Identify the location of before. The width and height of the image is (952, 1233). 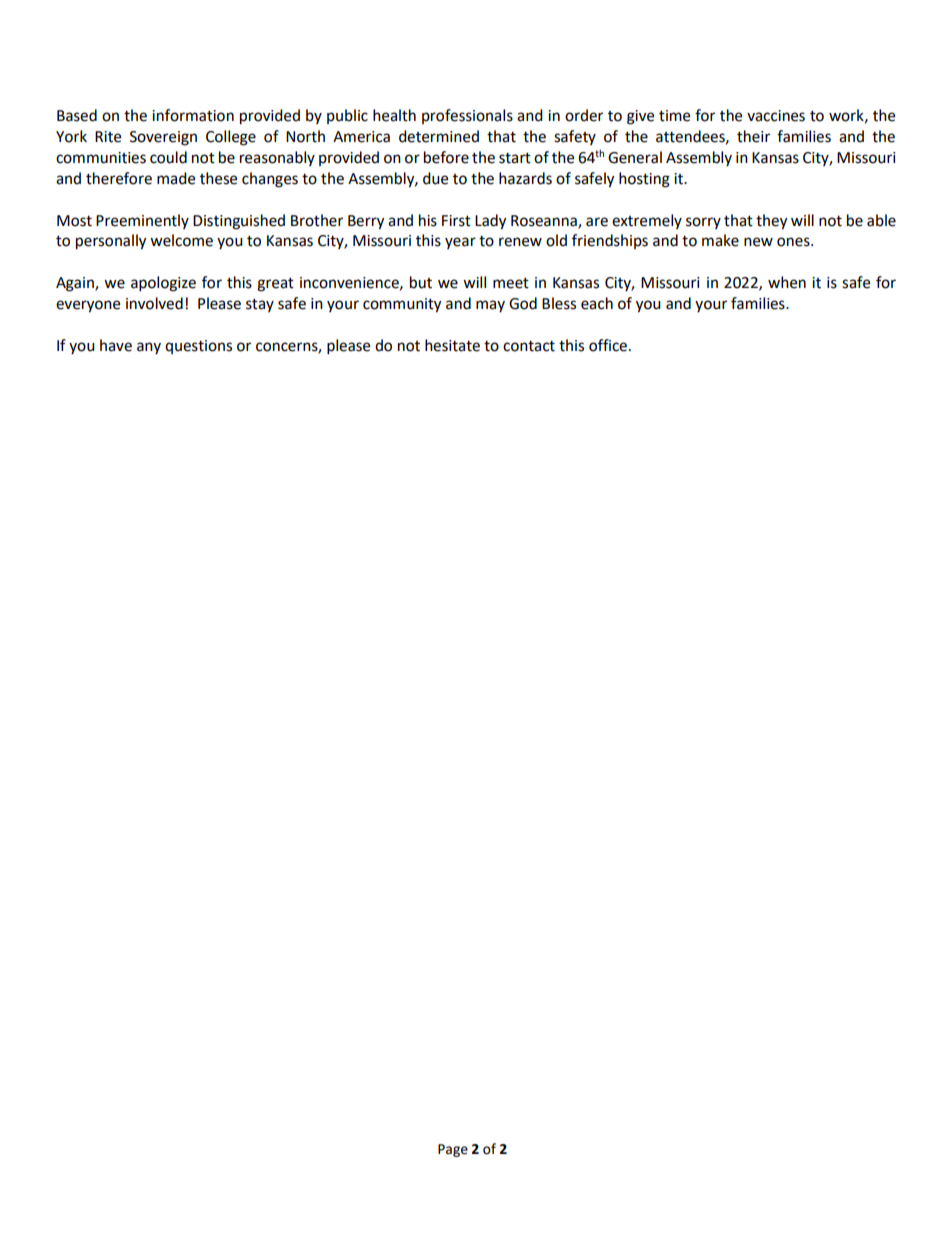
(446, 157).
